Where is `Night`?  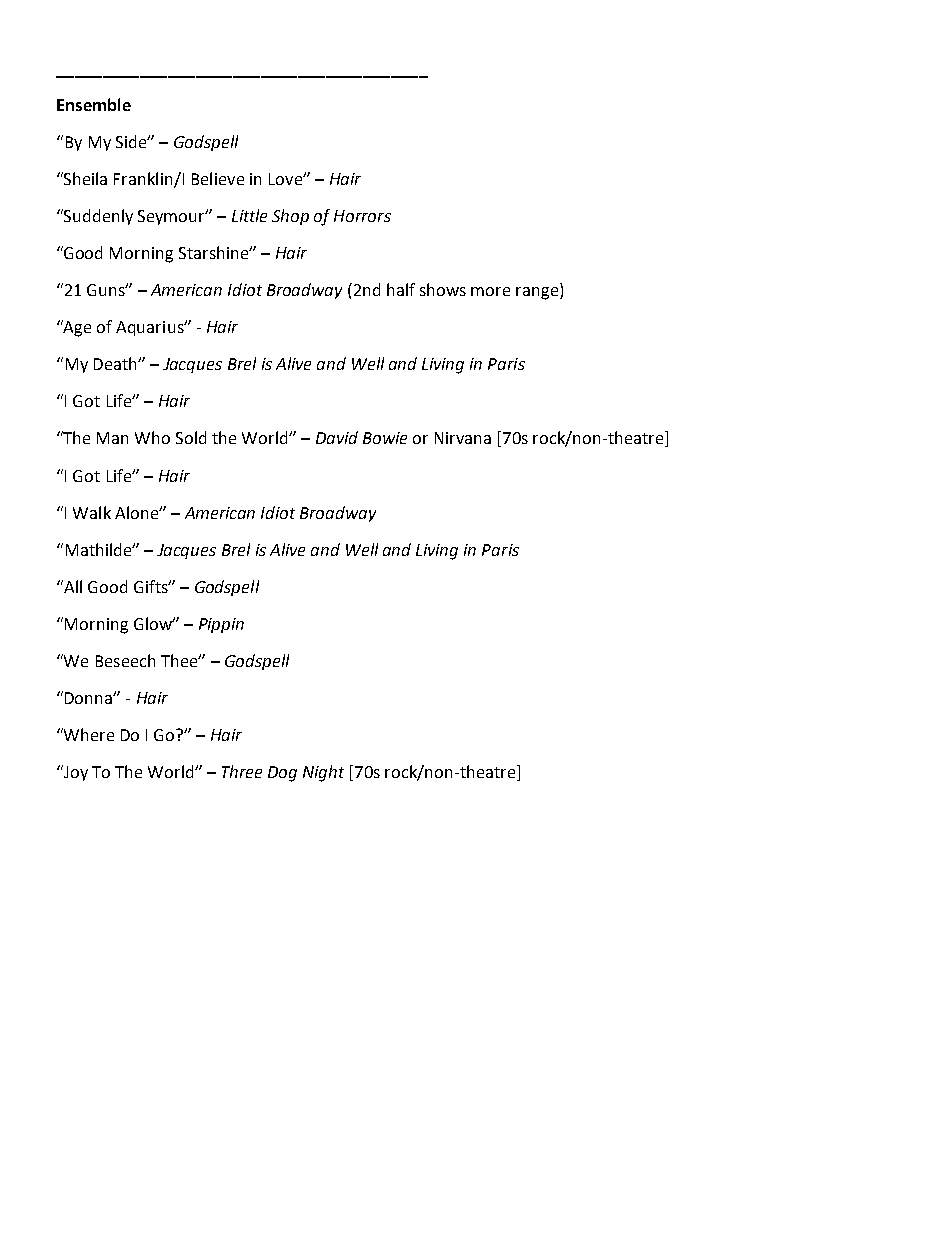 Night is located at coordinates (323, 773).
